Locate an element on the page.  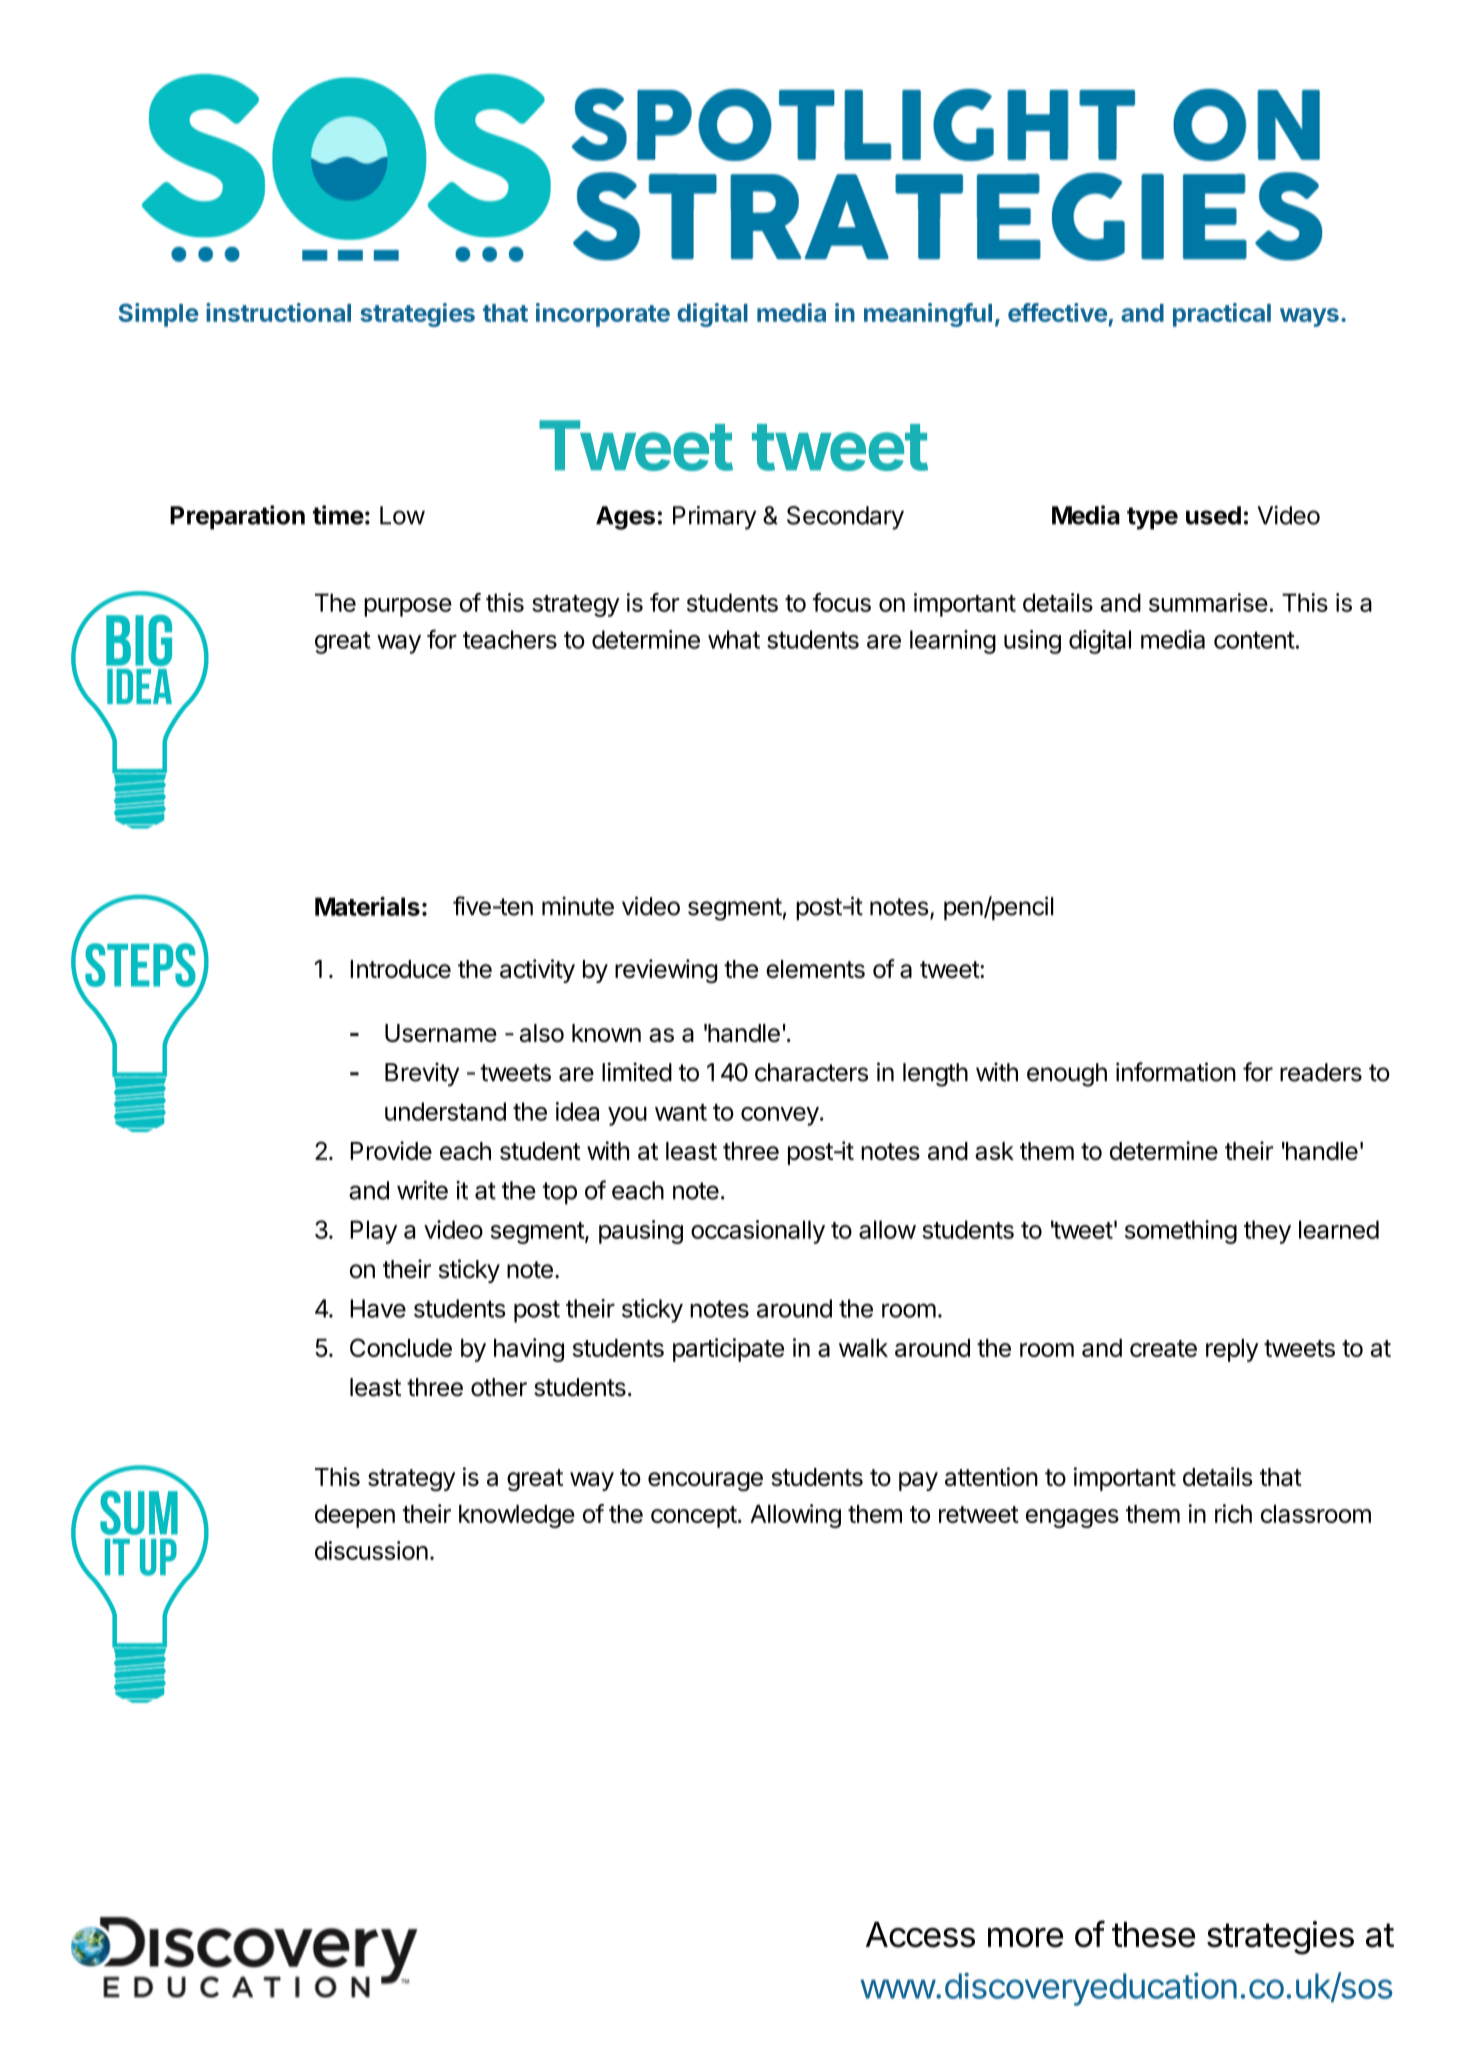
content is located at coordinates (1254, 640).
